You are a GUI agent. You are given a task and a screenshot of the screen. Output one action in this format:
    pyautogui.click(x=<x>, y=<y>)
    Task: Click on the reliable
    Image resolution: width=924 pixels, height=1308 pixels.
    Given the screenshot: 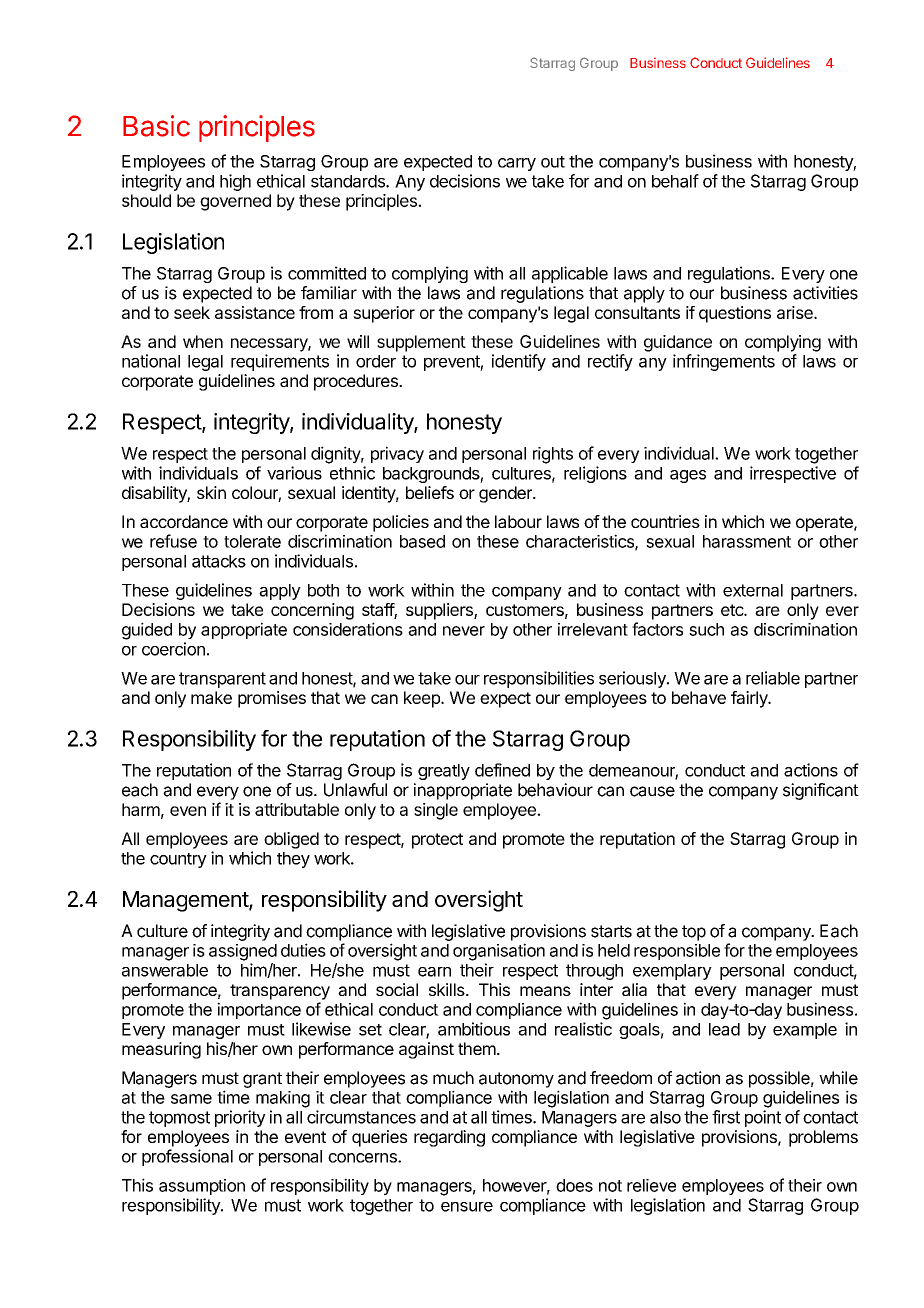 What is the action you would take?
    pyautogui.click(x=773, y=678)
